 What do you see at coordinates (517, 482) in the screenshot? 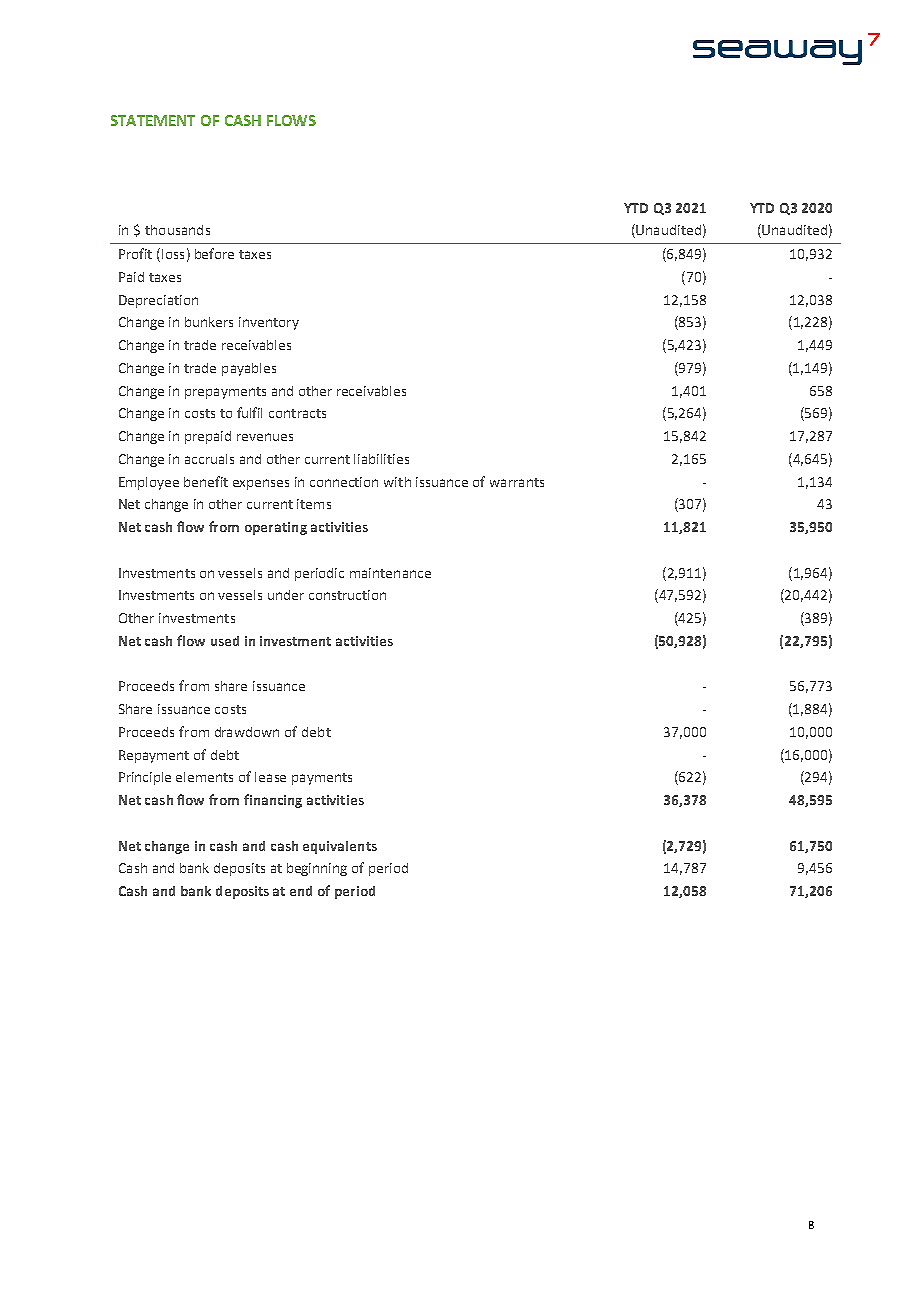
I see `warrants` at bounding box center [517, 482].
